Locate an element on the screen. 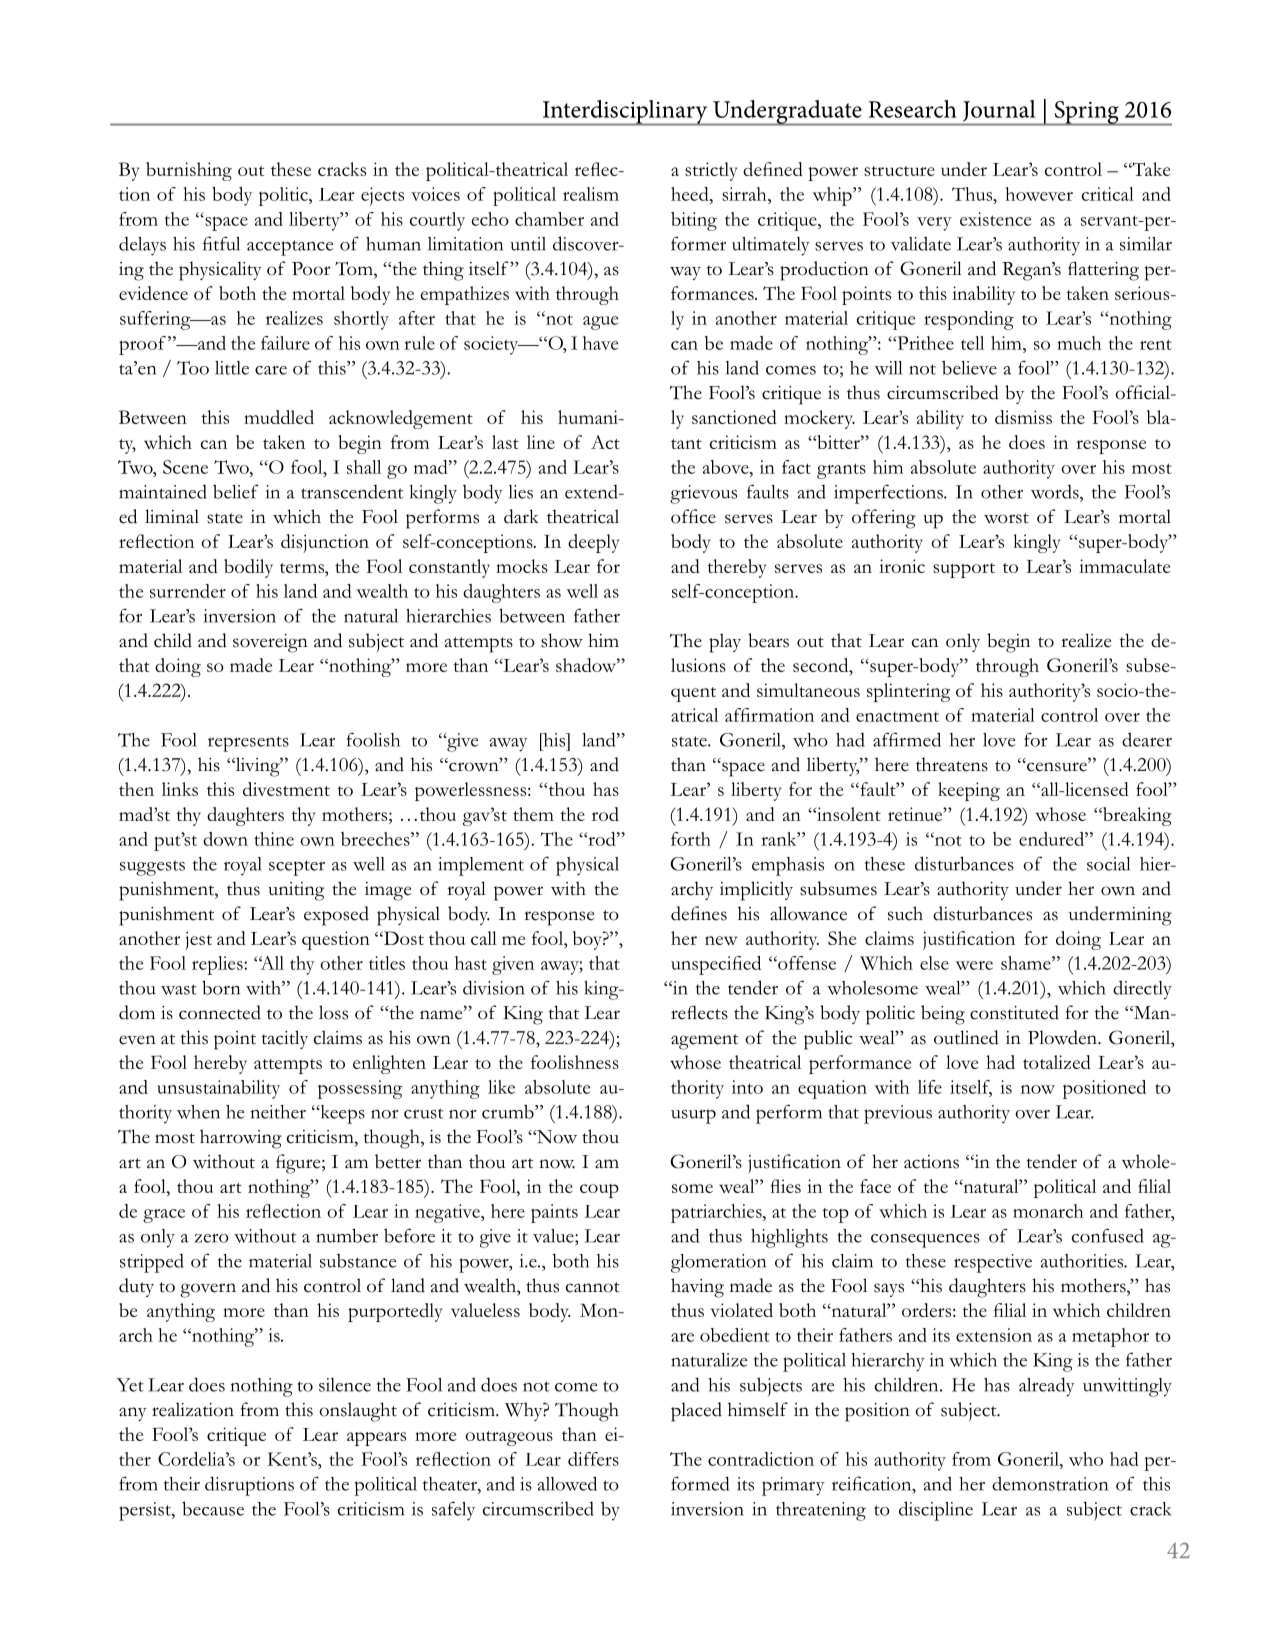  bodily is located at coordinates (248, 568).
